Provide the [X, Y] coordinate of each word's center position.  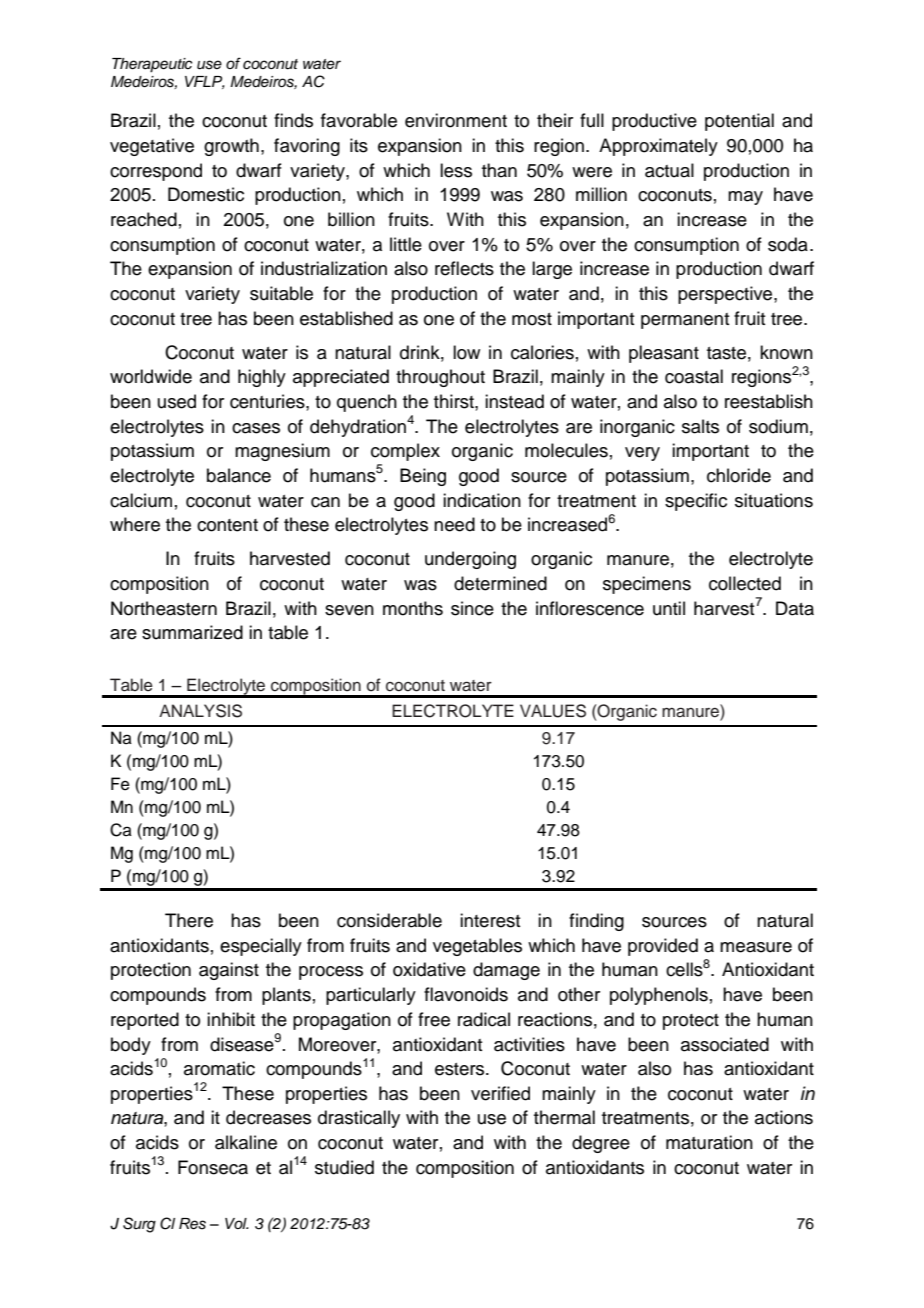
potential [739, 122]
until [669, 608]
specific [696, 502]
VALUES [553, 711]
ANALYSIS [200, 711]
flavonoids [466, 994]
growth [231, 147]
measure [756, 947]
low [466, 352]
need [454, 524]
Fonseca [213, 1167]
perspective [726, 295]
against [229, 971]
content [227, 525]
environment [456, 120]
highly [262, 378]
